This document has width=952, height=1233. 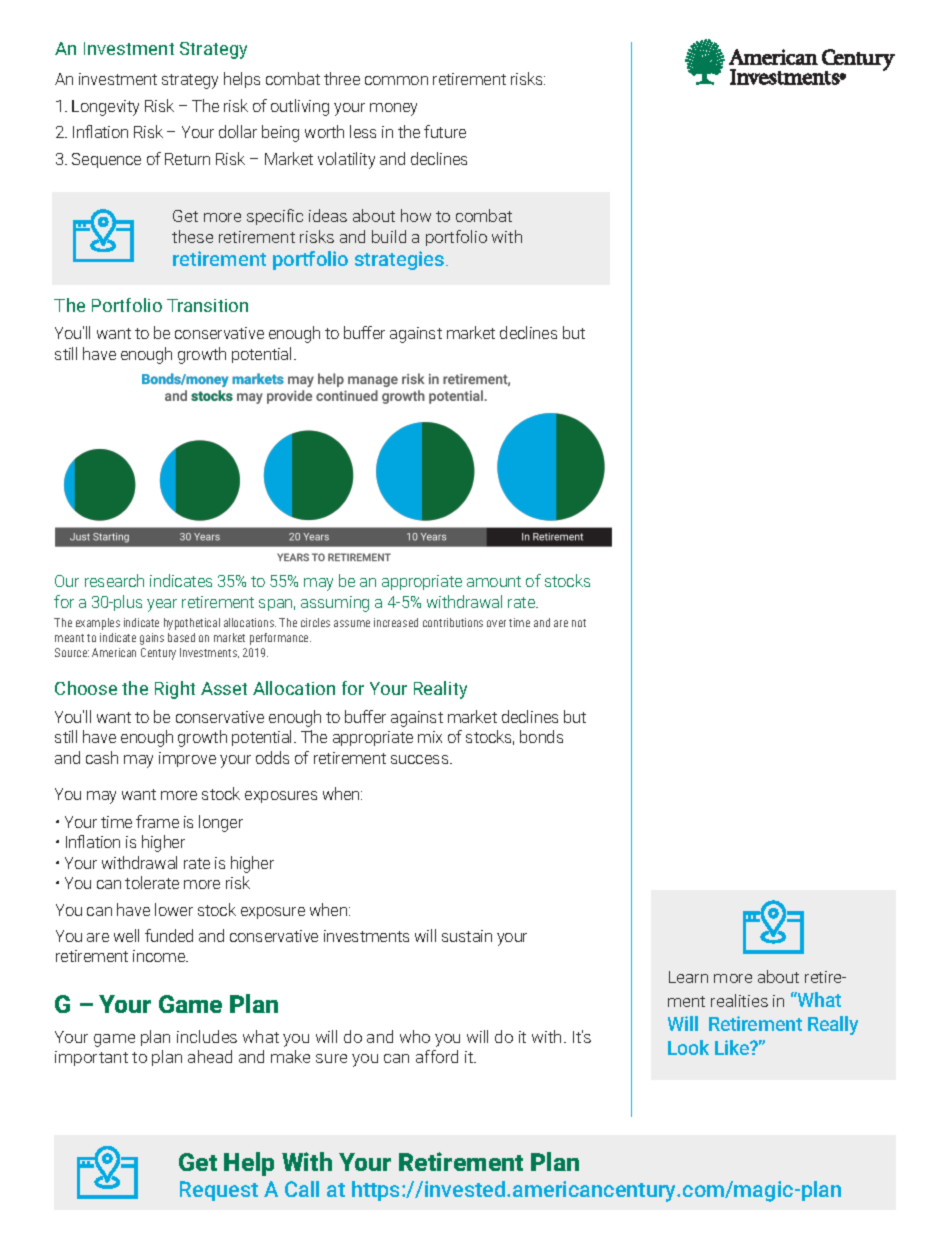 I want to click on success, so click(x=421, y=759).
